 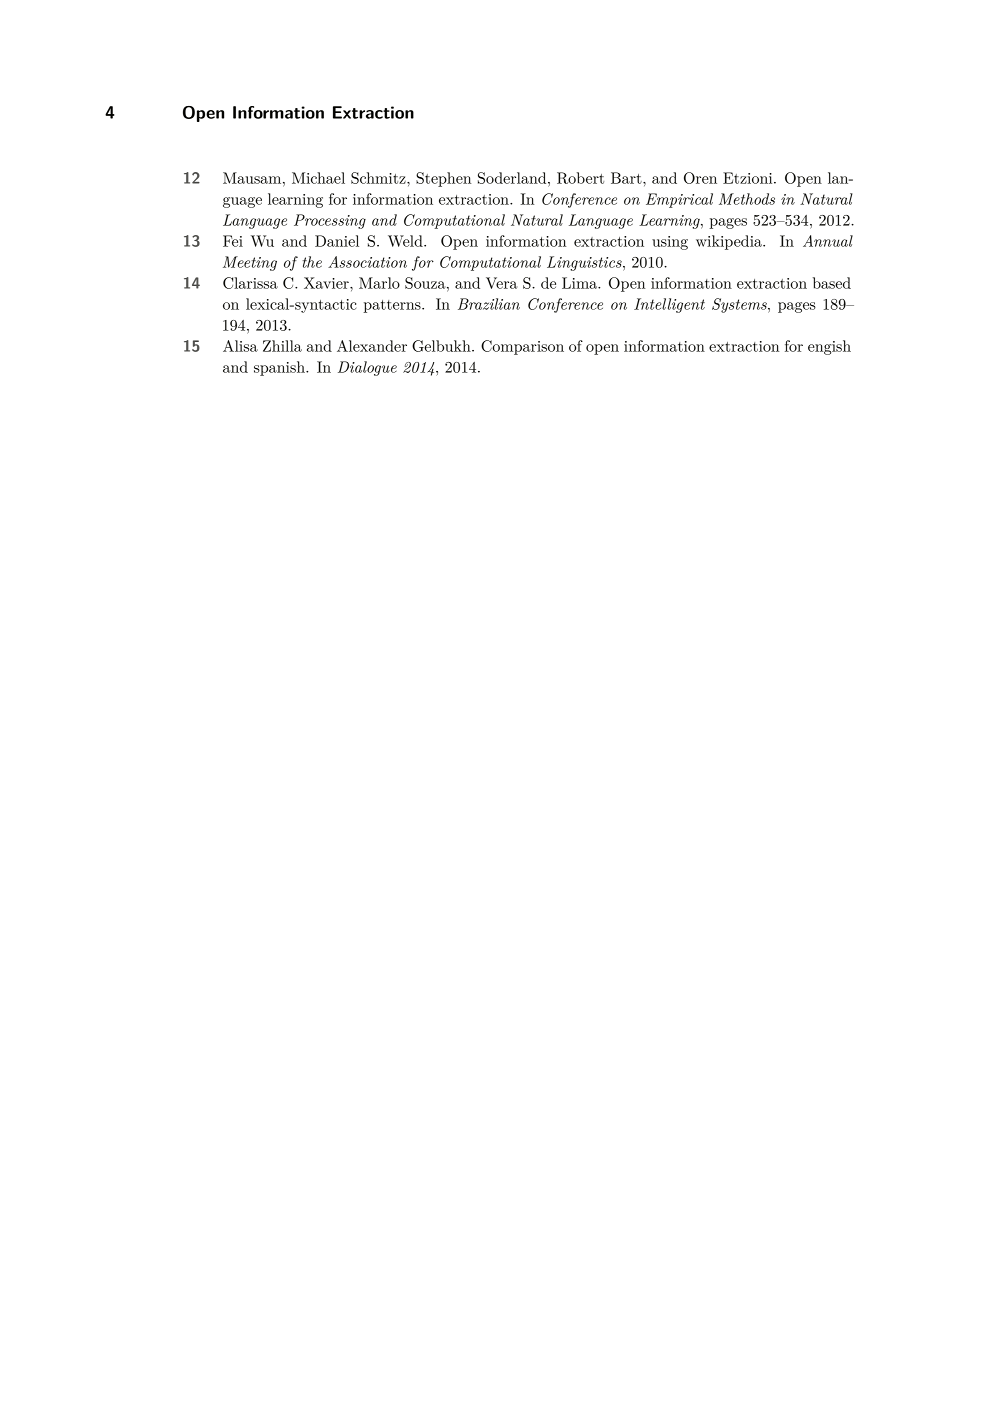 What do you see at coordinates (522, 347) in the screenshot?
I see `Comparison` at bounding box center [522, 347].
